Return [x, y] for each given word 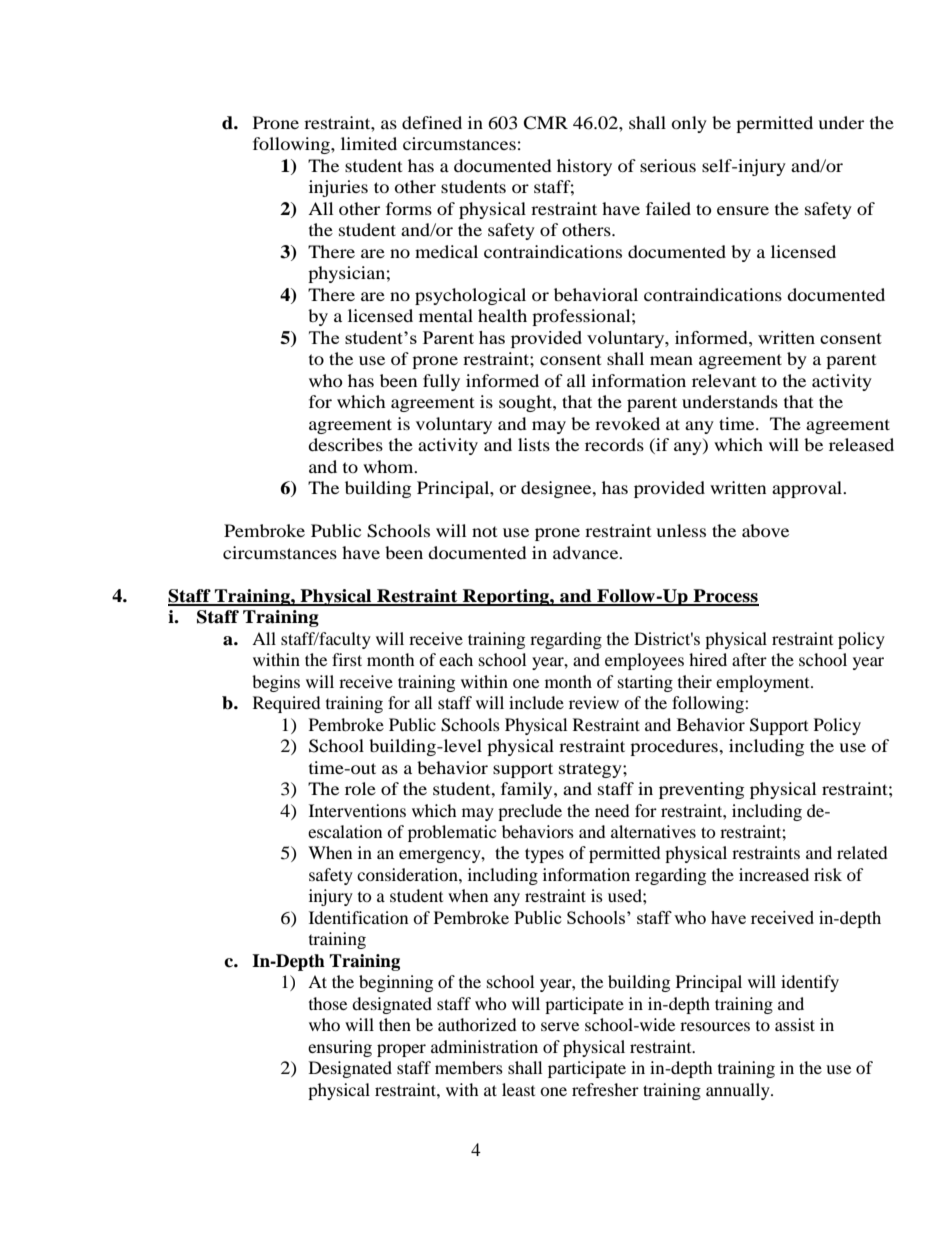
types [544, 855]
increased [774, 874]
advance [587, 552]
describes [345, 444]
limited [369, 143]
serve [560, 1026]
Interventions [357, 810]
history [584, 167]
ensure [743, 210]
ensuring [340, 1048]
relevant [724, 380]
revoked [627, 423]
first [347, 659]
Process [725, 597]
